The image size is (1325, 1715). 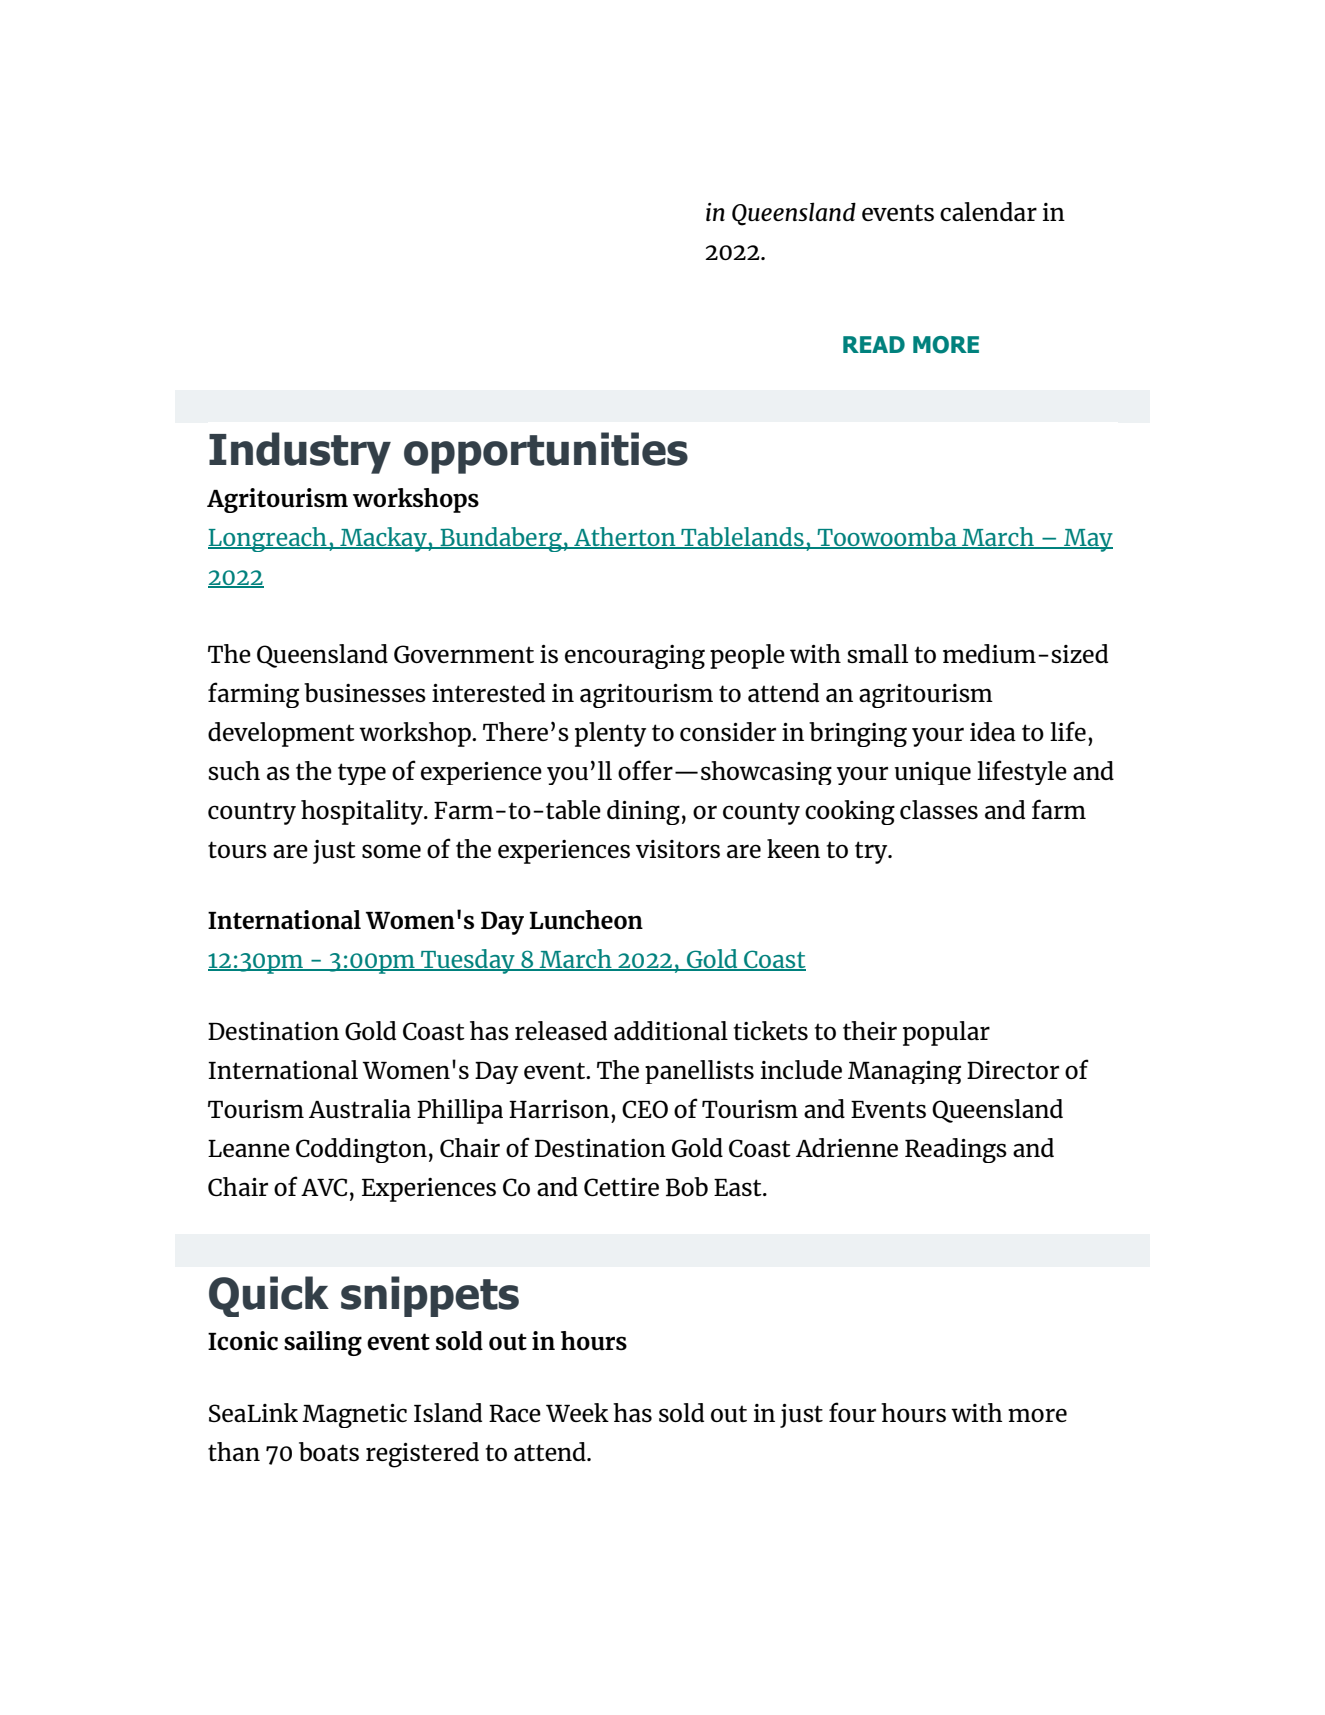 What do you see at coordinates (363, 812) in the screenshot?
I see `hospitality` at bounding box center [363, 812].
